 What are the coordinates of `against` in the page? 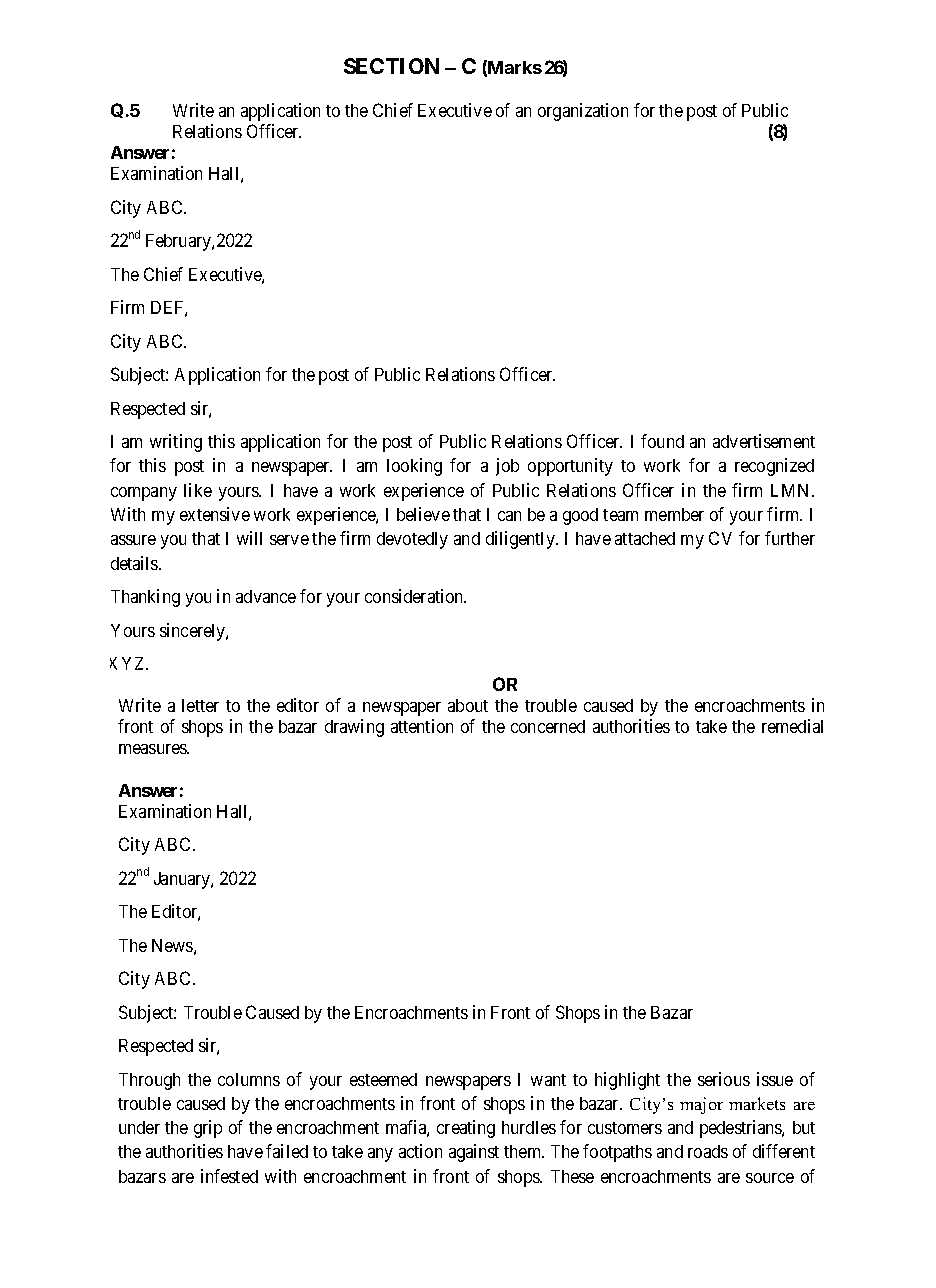 It's located at (474, 1153).
